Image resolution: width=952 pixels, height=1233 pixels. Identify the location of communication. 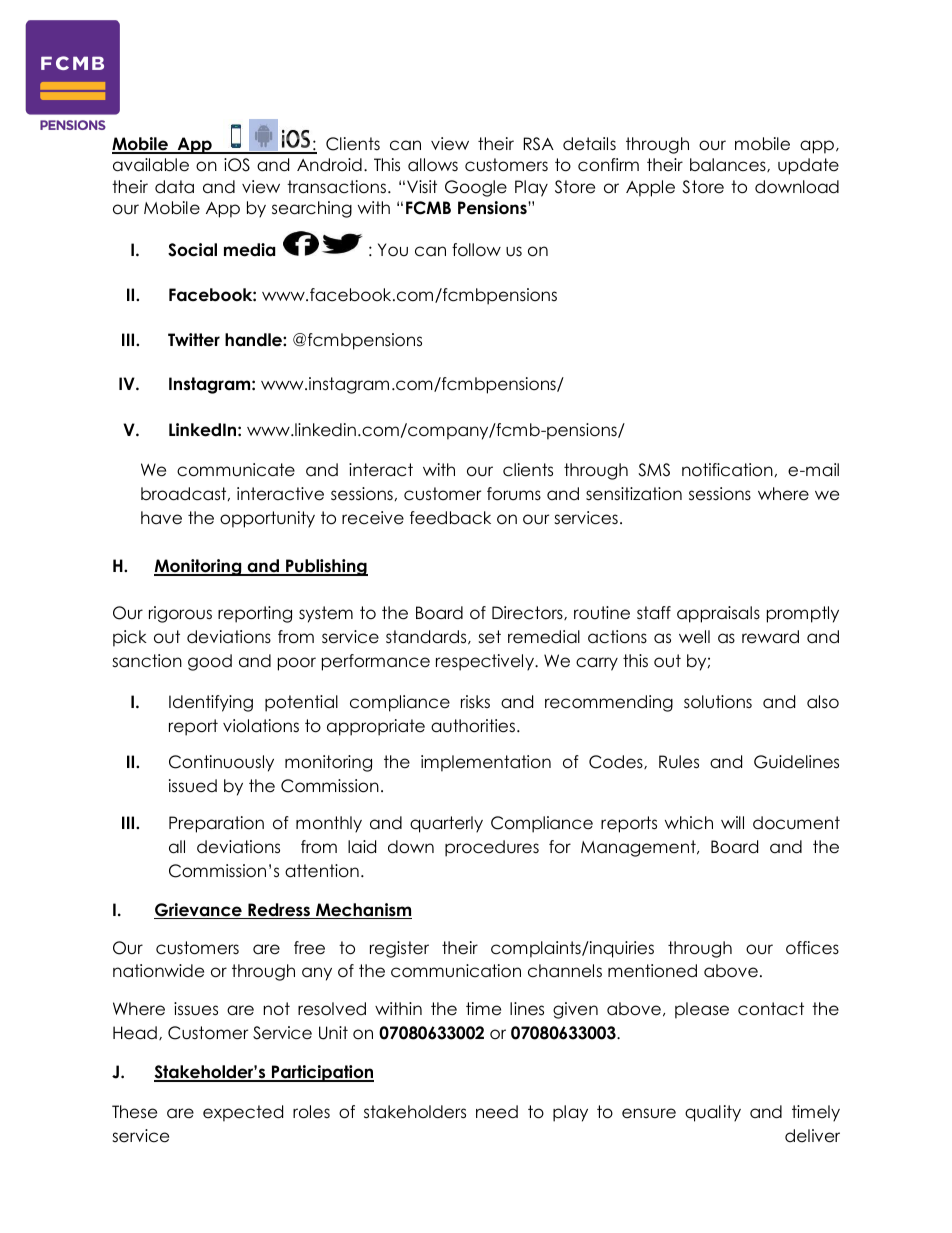
(456, 971).
